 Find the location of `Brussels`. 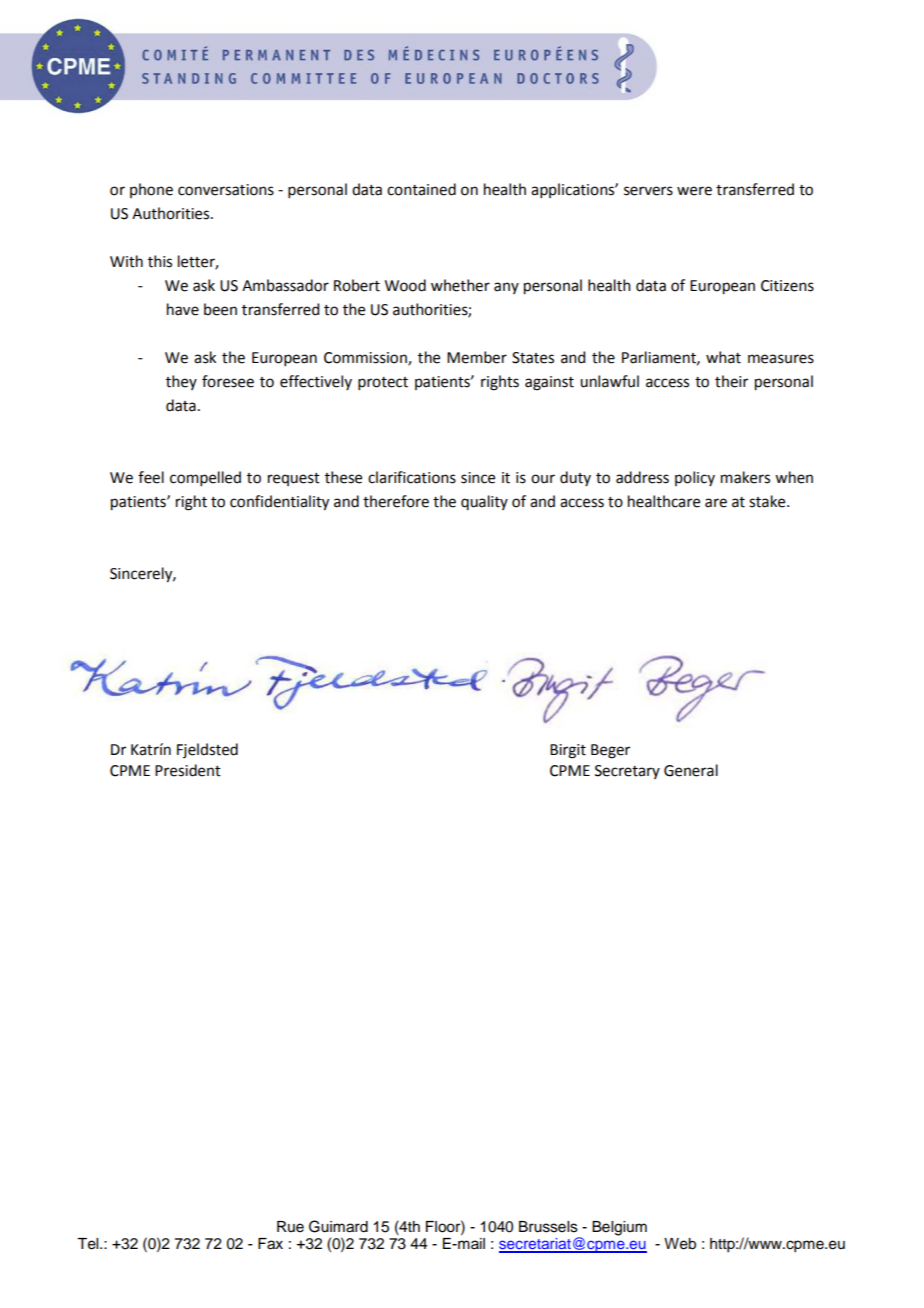

Brussels is located at coordinates (548, 1227).
